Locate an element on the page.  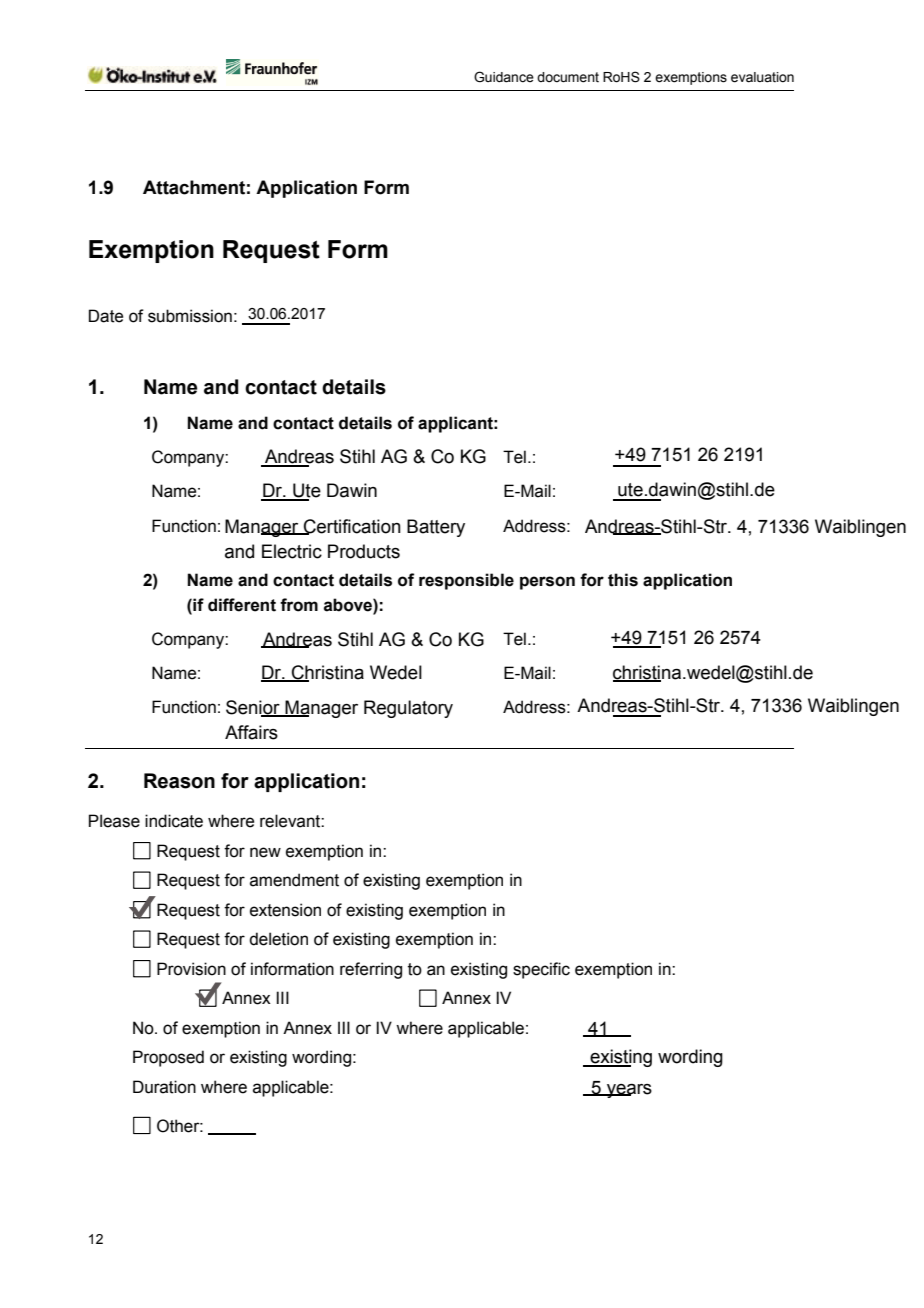
this is located at coordinates (623, 580).
